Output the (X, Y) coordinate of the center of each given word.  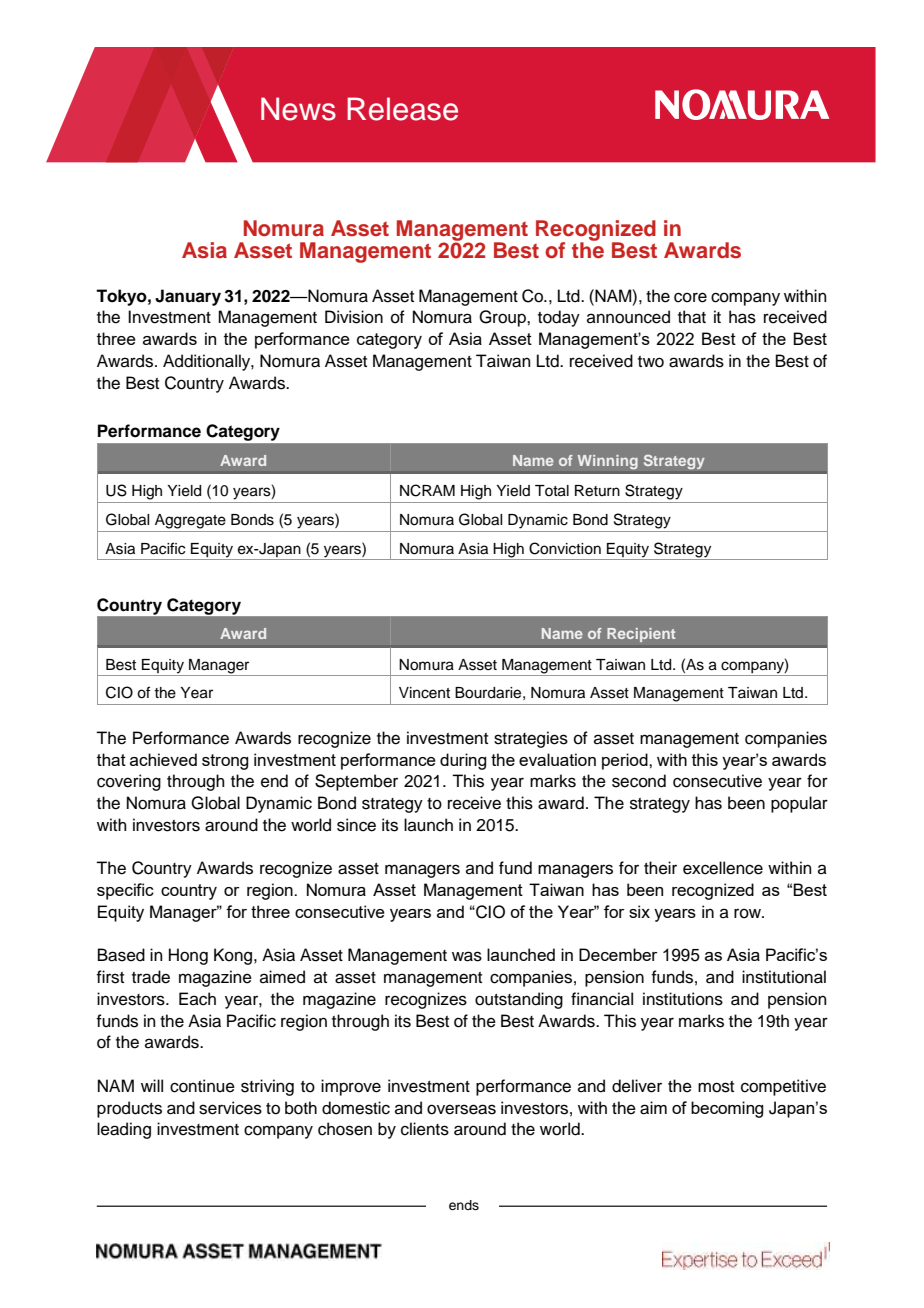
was (467, 956)
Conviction (565, 548)
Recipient (641, 635)
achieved (163, 759)
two (651, 362)
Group (503, 318)
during (463, 761)
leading (124, 1130)
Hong (188, 956)
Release (402, 109)
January (188, 297)
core (690, 297)
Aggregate (190, 521)
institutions (683, 999)
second (639, 781)
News (298, 109)
